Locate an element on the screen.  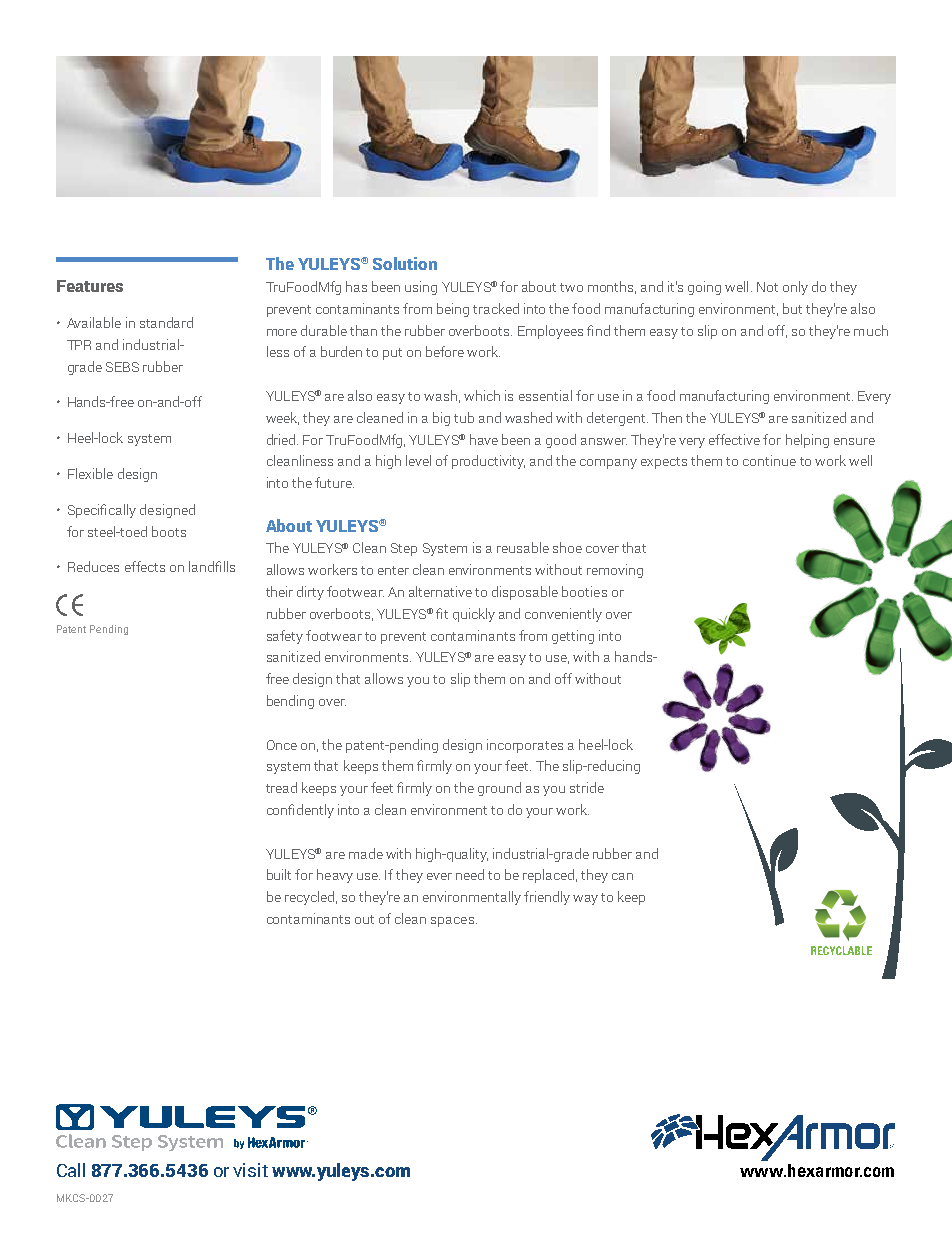
spaces is located at coordinates (452, 922).
